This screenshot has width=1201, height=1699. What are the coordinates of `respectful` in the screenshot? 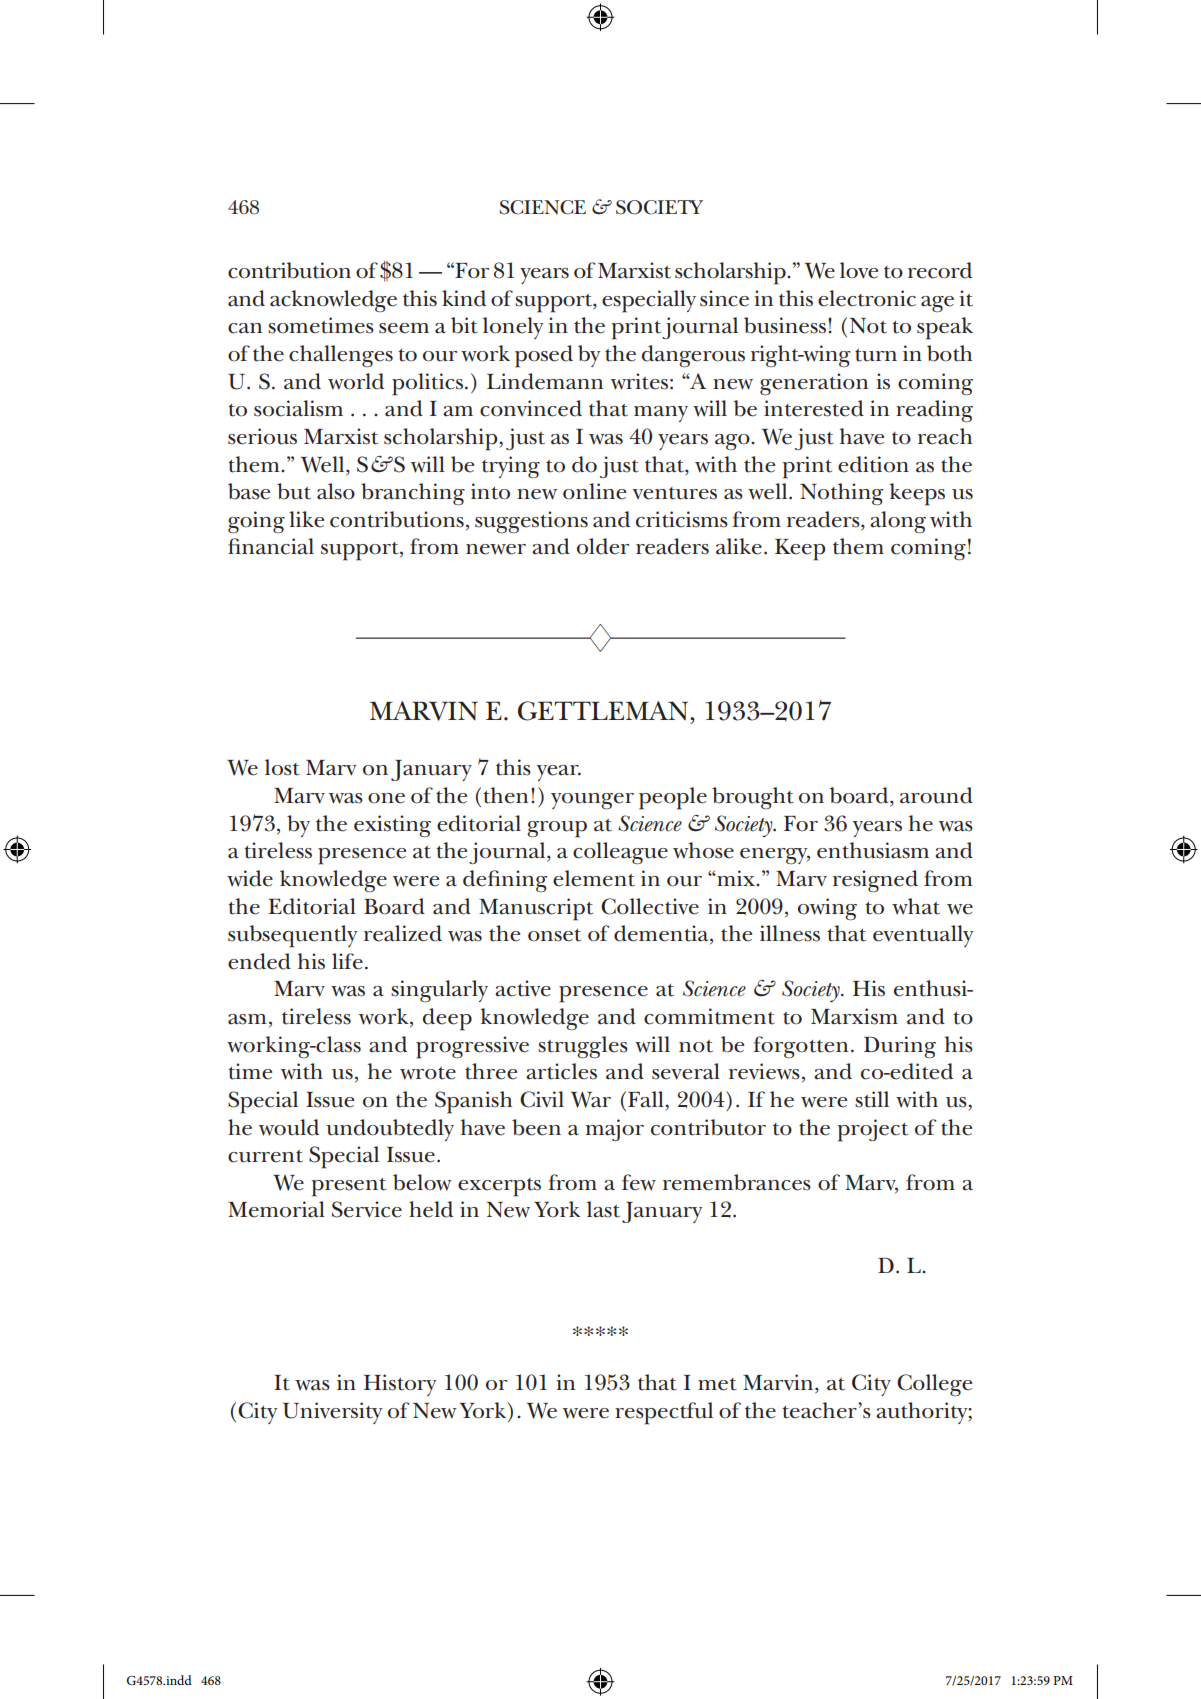 It's located at (664, 1413).
